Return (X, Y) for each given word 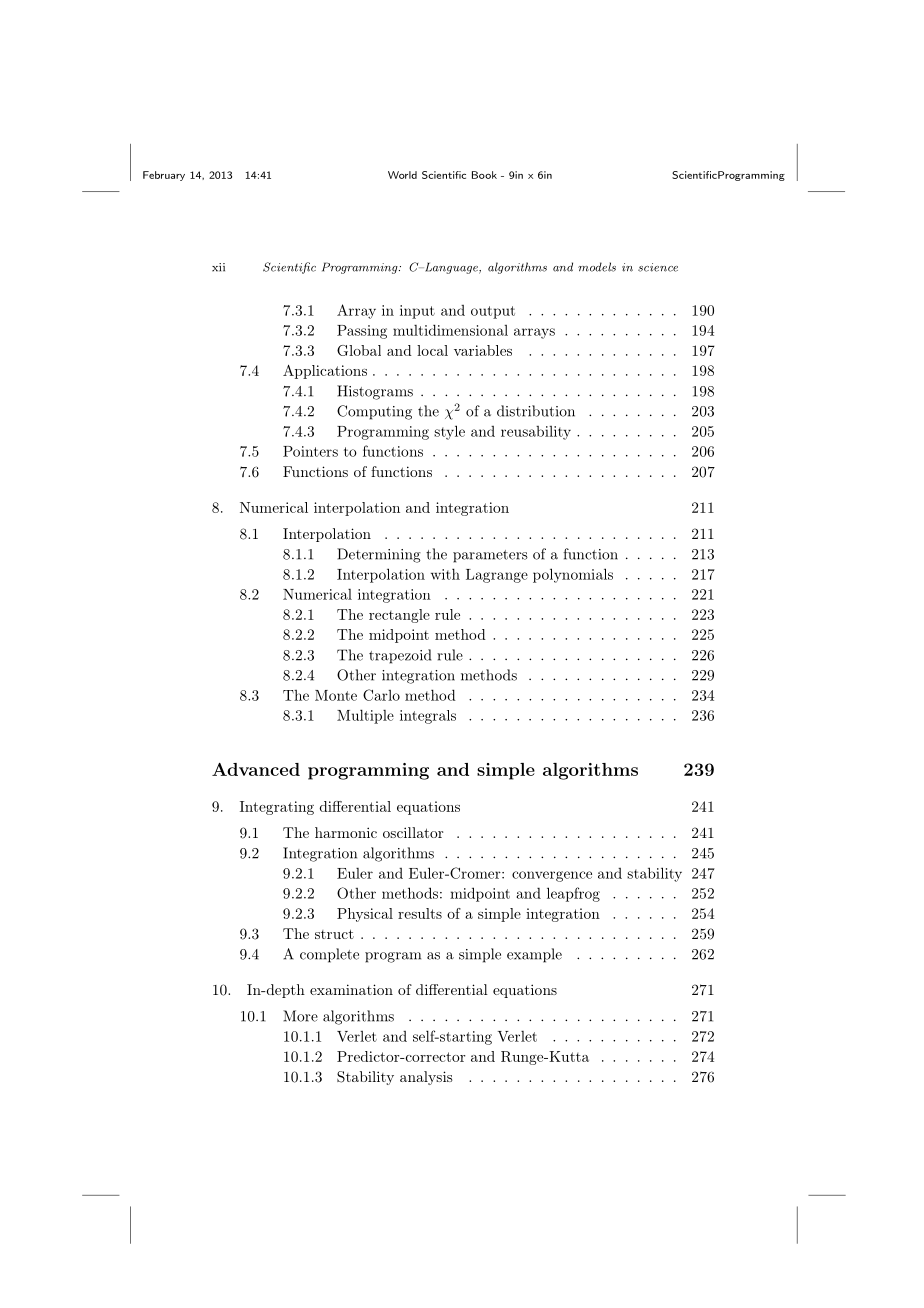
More (300, 1016)
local (432, 350)
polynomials (573, 575)
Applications (325, 372)
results (420, 913)
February (164, 176)
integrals (428, 717)
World (402, 175)
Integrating (277, 808)
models (597, 267)
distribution (536, 411)
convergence (552, 876)
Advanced (256, 769)
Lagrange (497, 576)
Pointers (310, 451)
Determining (379, 555)
